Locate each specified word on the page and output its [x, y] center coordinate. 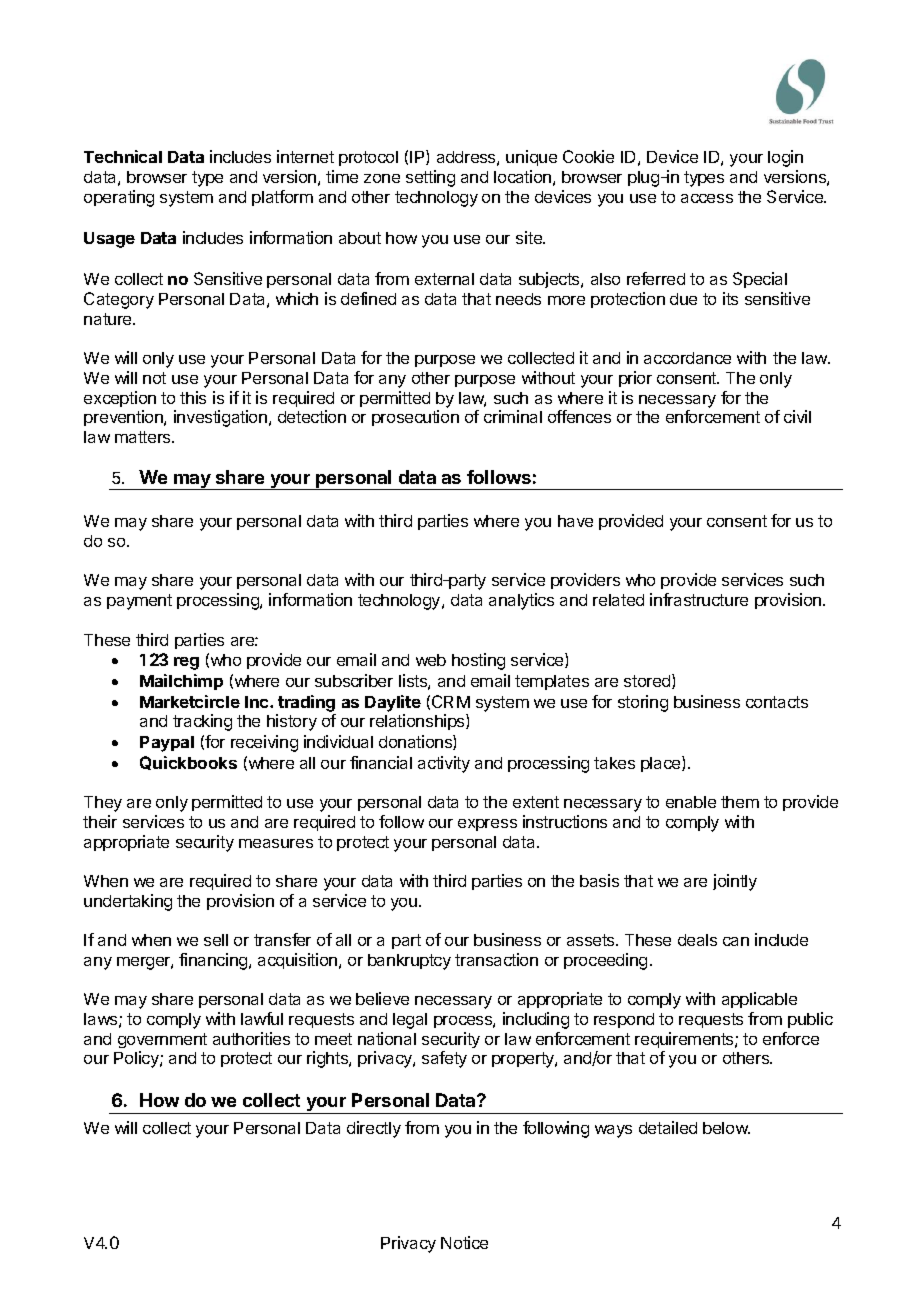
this [193, 397]
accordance [687, 358]
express [487, 825]
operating [119, 198]
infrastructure [699, 599]
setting [430, 178]
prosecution [415, 418]
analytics [521, 601]
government [162, 1040]
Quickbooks [188, 763]
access [707, 198]
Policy [137, 1059]
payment [139, 602]
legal [410, 1021]
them [740, 802]
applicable [759, 1000]
